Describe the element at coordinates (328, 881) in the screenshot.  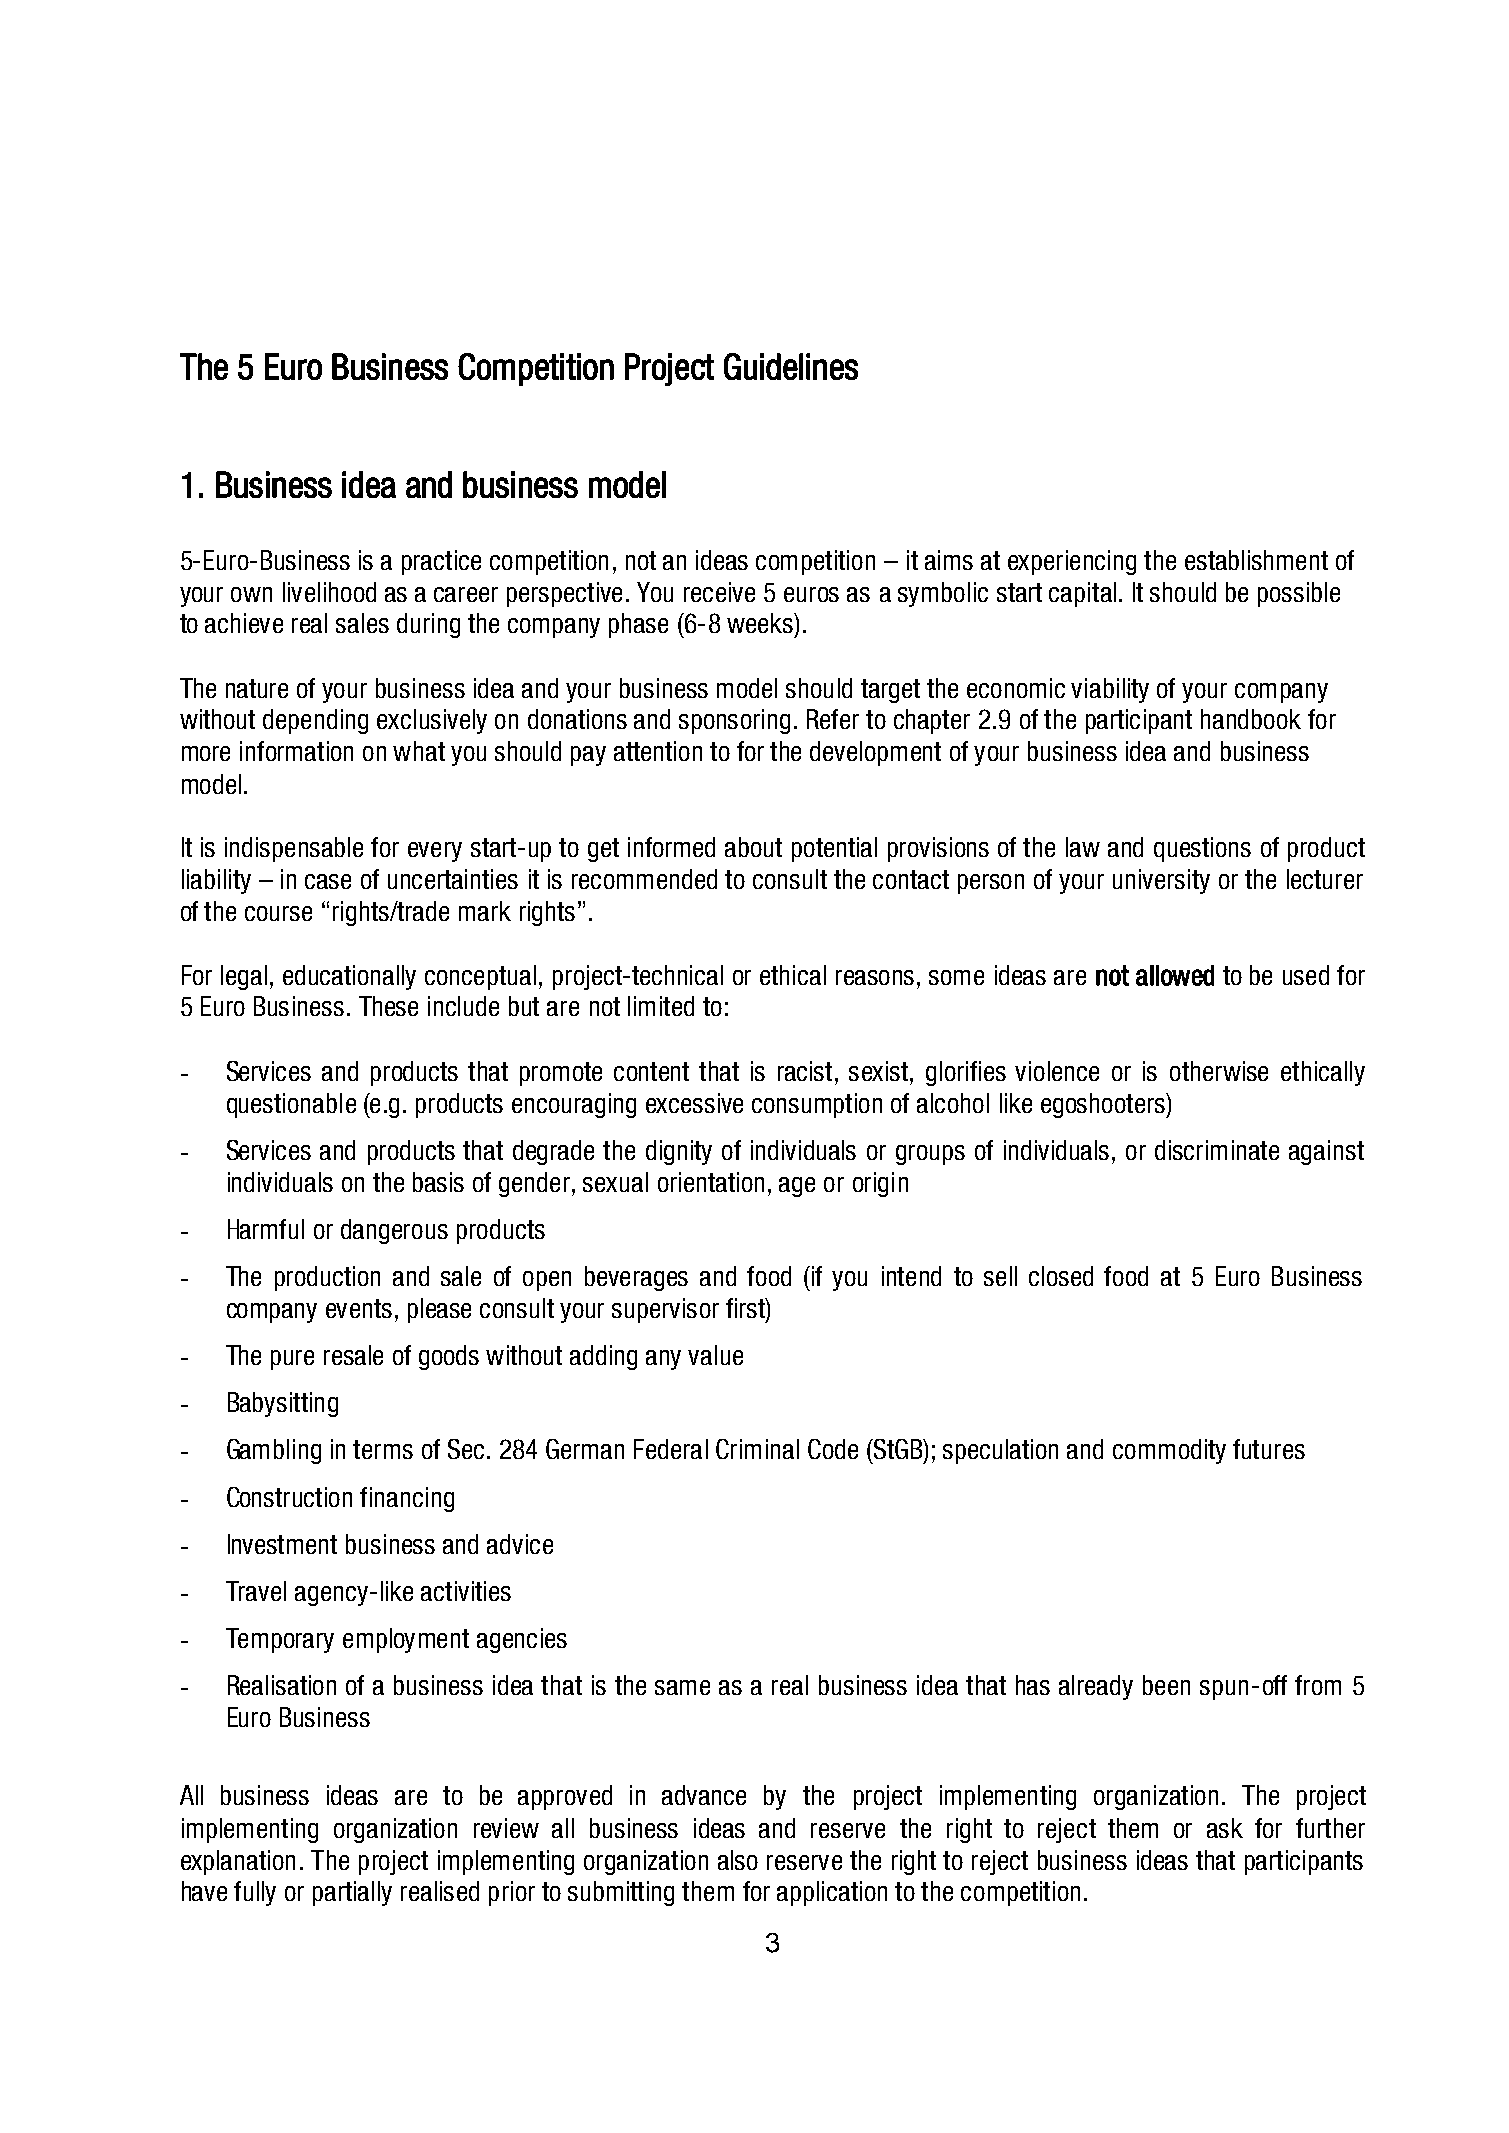
I see `case` at that location.
